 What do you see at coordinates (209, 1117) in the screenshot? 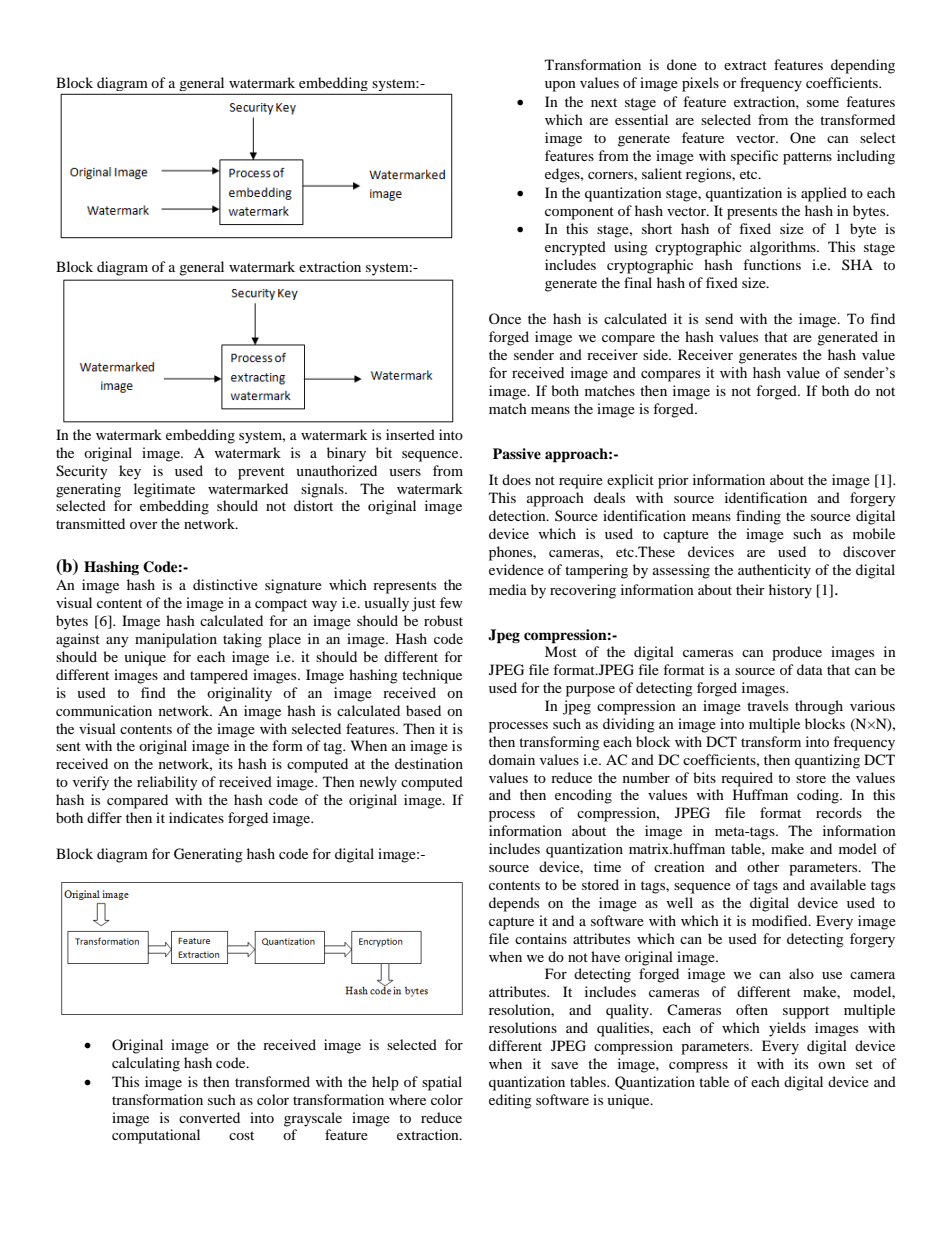
I see `converted` at bounding box center [209, 1117].
